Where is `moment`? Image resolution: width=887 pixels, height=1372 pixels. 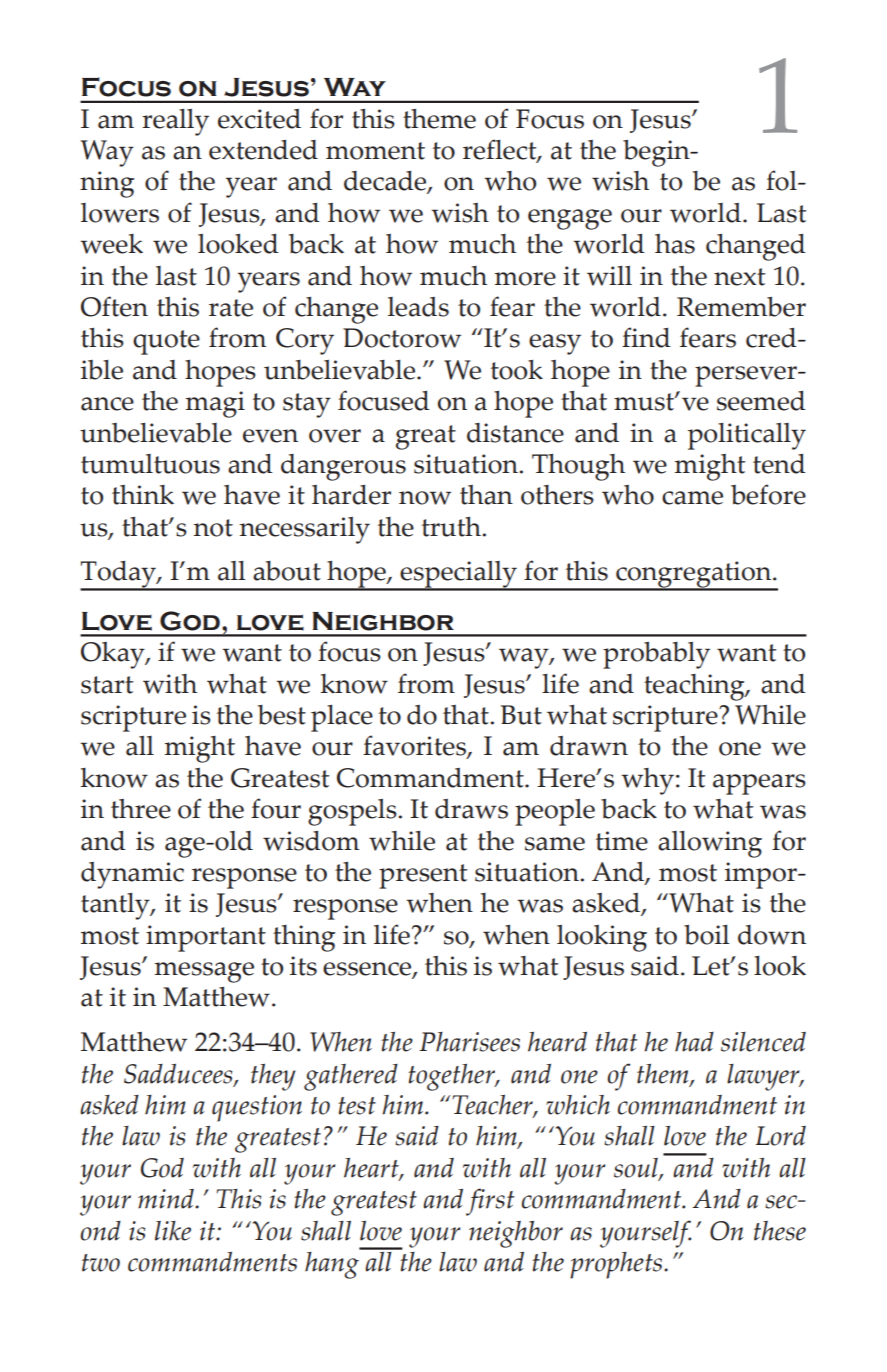 moment is located at coordinates (375, 151).
